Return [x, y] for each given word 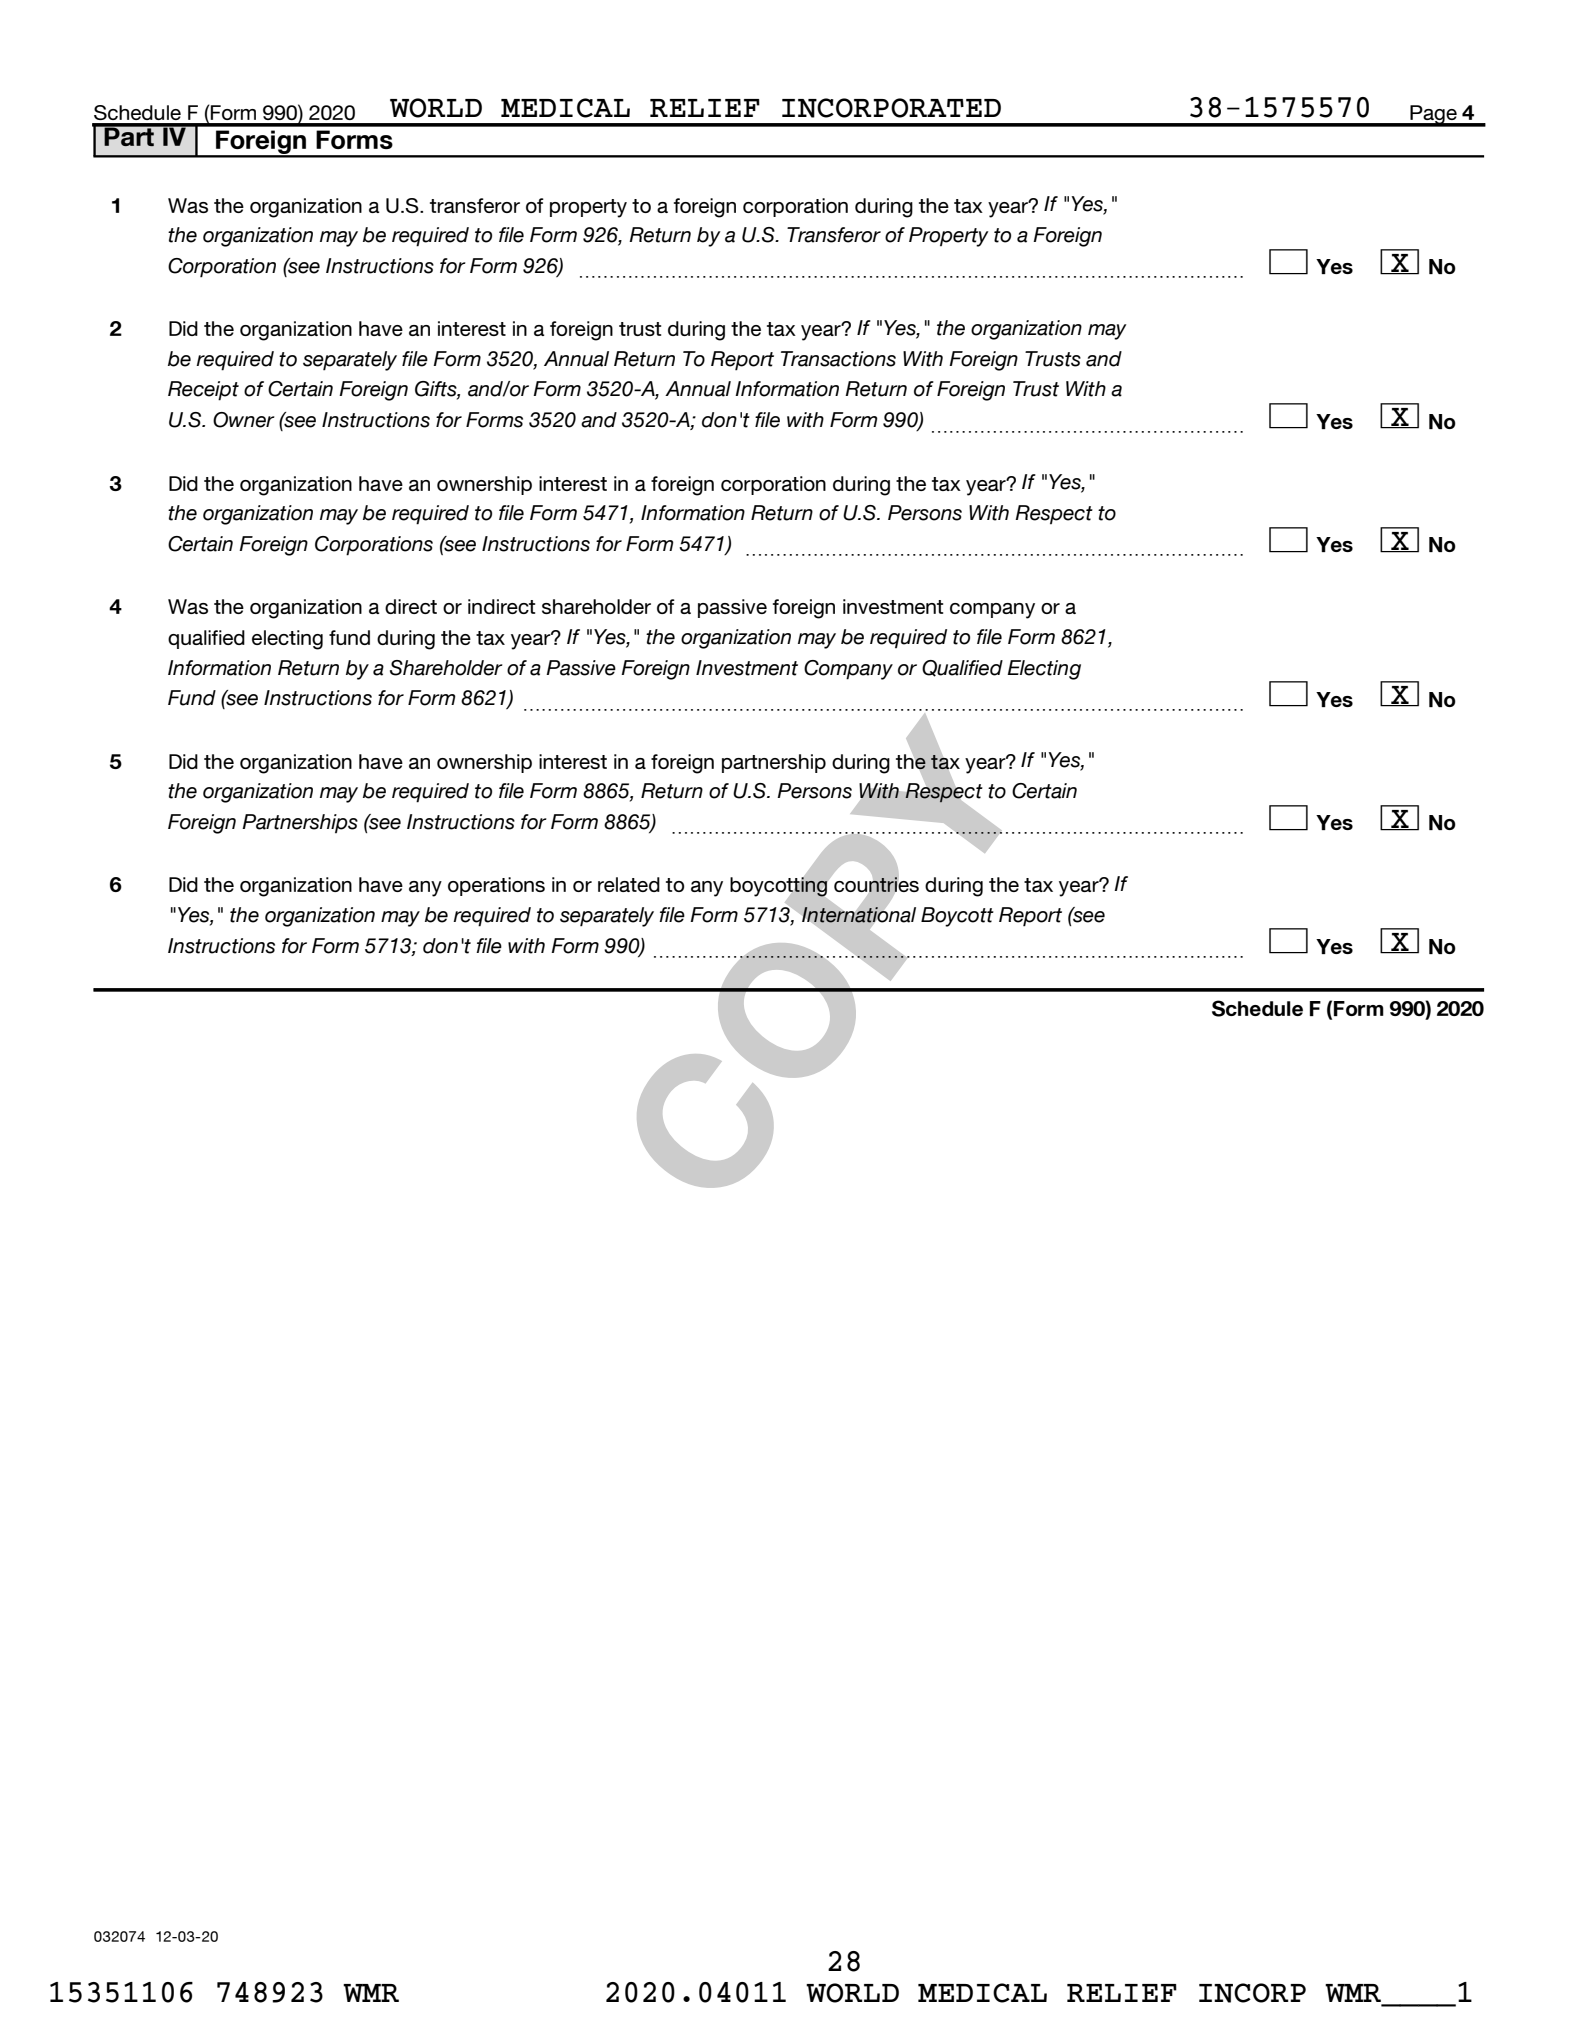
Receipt [203, 391]
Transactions [838, 359]
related [629, 884]
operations [496, 886]
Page [1433, 115]
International [859, 915]
